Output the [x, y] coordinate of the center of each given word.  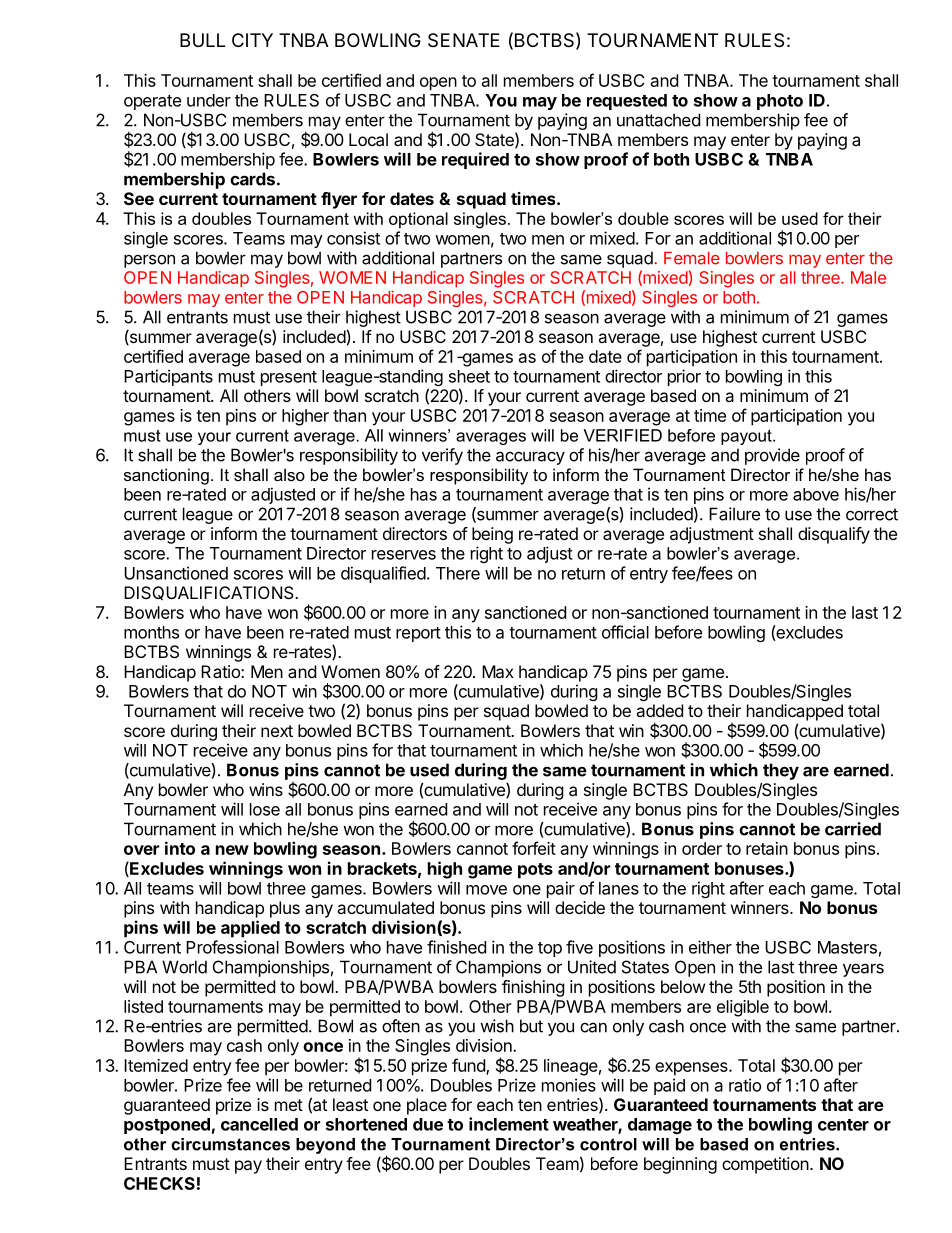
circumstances [230, 1144]
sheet [469, 376]
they [781, 771]
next [277, 731]
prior [684, 377]
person [149, 261]
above [816, 494]
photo [780, 102]
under [209, 100]
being [492, 535]
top [550, 949]
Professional [232, 947]
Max [498, 671]
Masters [847, 947]
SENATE [464, 40]
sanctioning [166, 476]
